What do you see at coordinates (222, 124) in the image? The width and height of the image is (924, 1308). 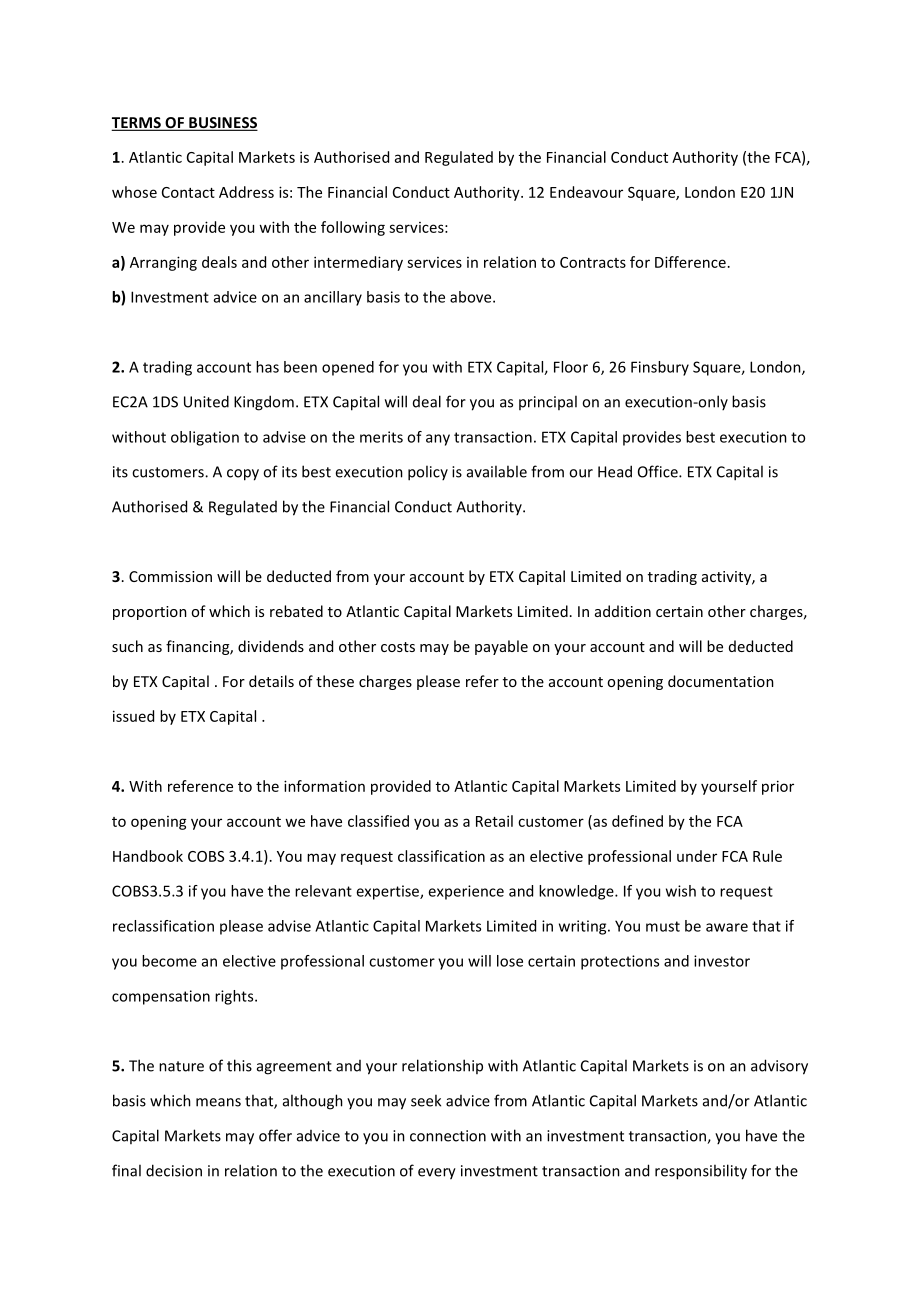 I see `BUSINESS` at bounding box center [222, 124].
